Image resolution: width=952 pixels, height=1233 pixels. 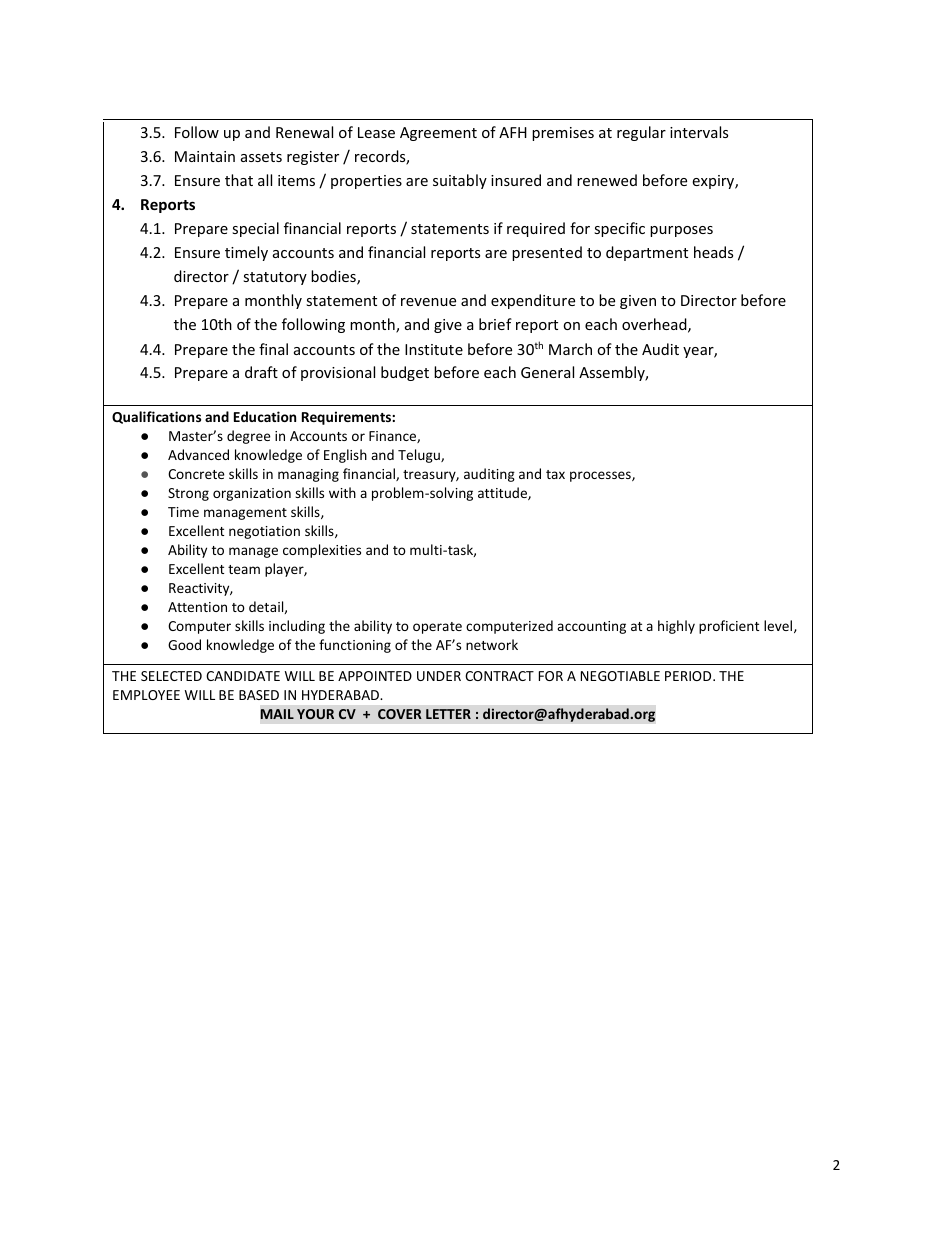 What do you see at coordinates (428, 302) in the screenshot?
I see `revenue` at bounding box center [428, 302].
